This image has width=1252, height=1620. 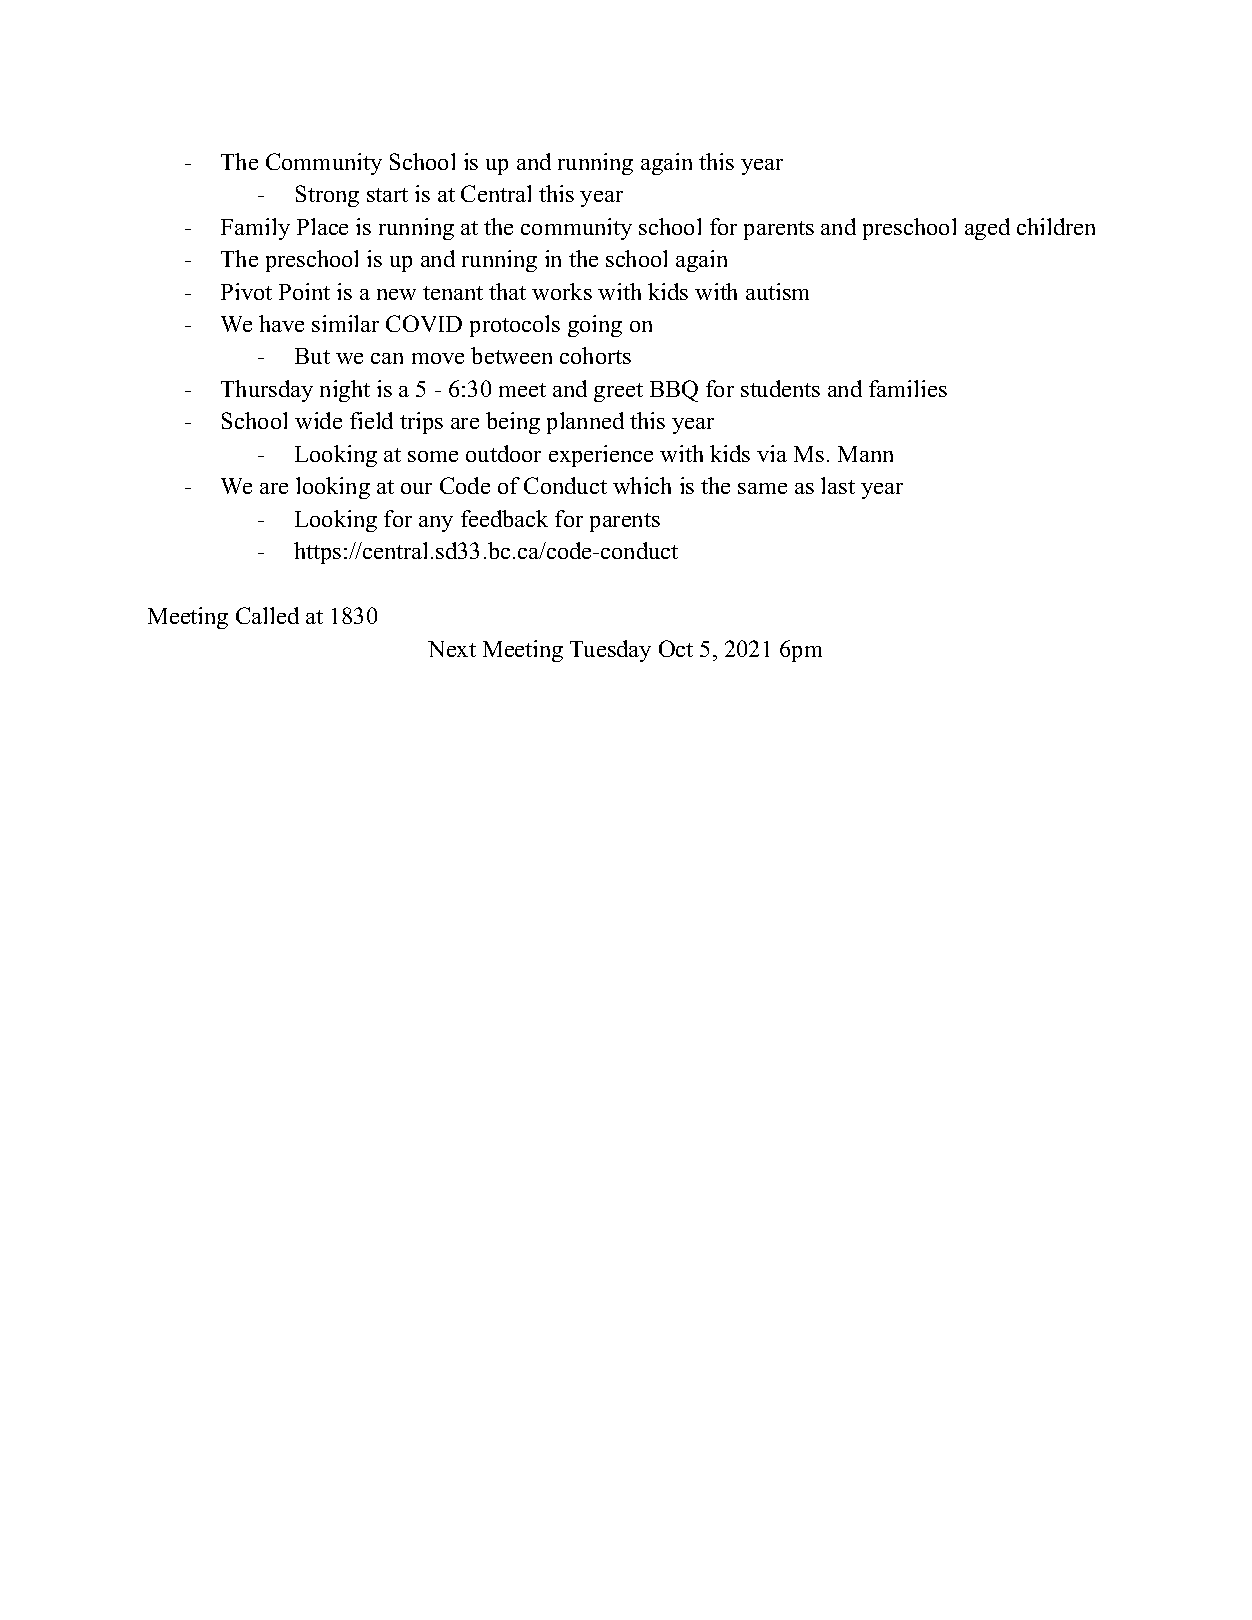 I want to click on similar, so click(x=345, y=323).
